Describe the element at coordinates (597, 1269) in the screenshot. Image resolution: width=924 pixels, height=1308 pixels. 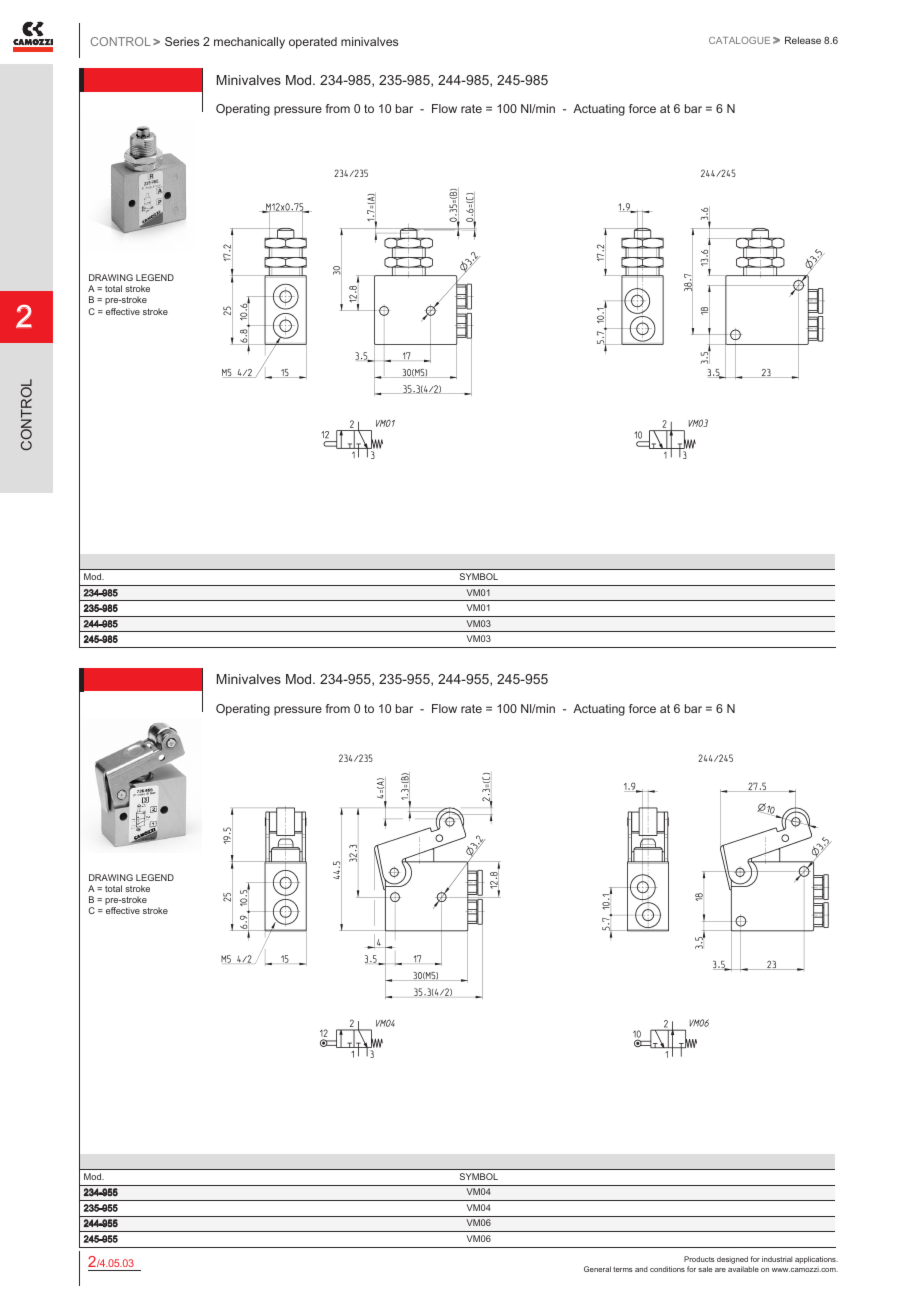
I see `General` at that location.
